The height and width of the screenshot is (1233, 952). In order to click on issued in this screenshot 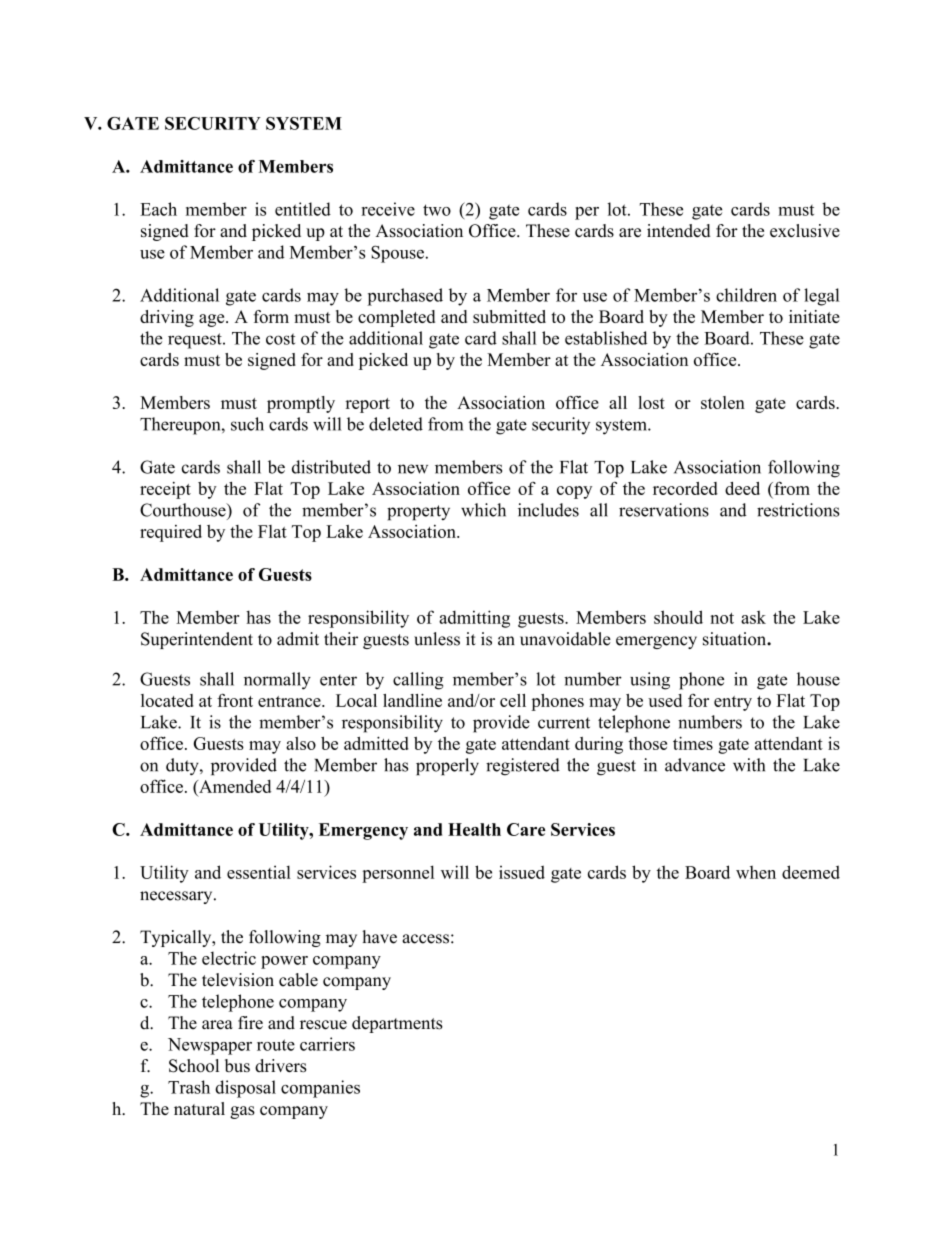, I will do `click(522, 872)`.
